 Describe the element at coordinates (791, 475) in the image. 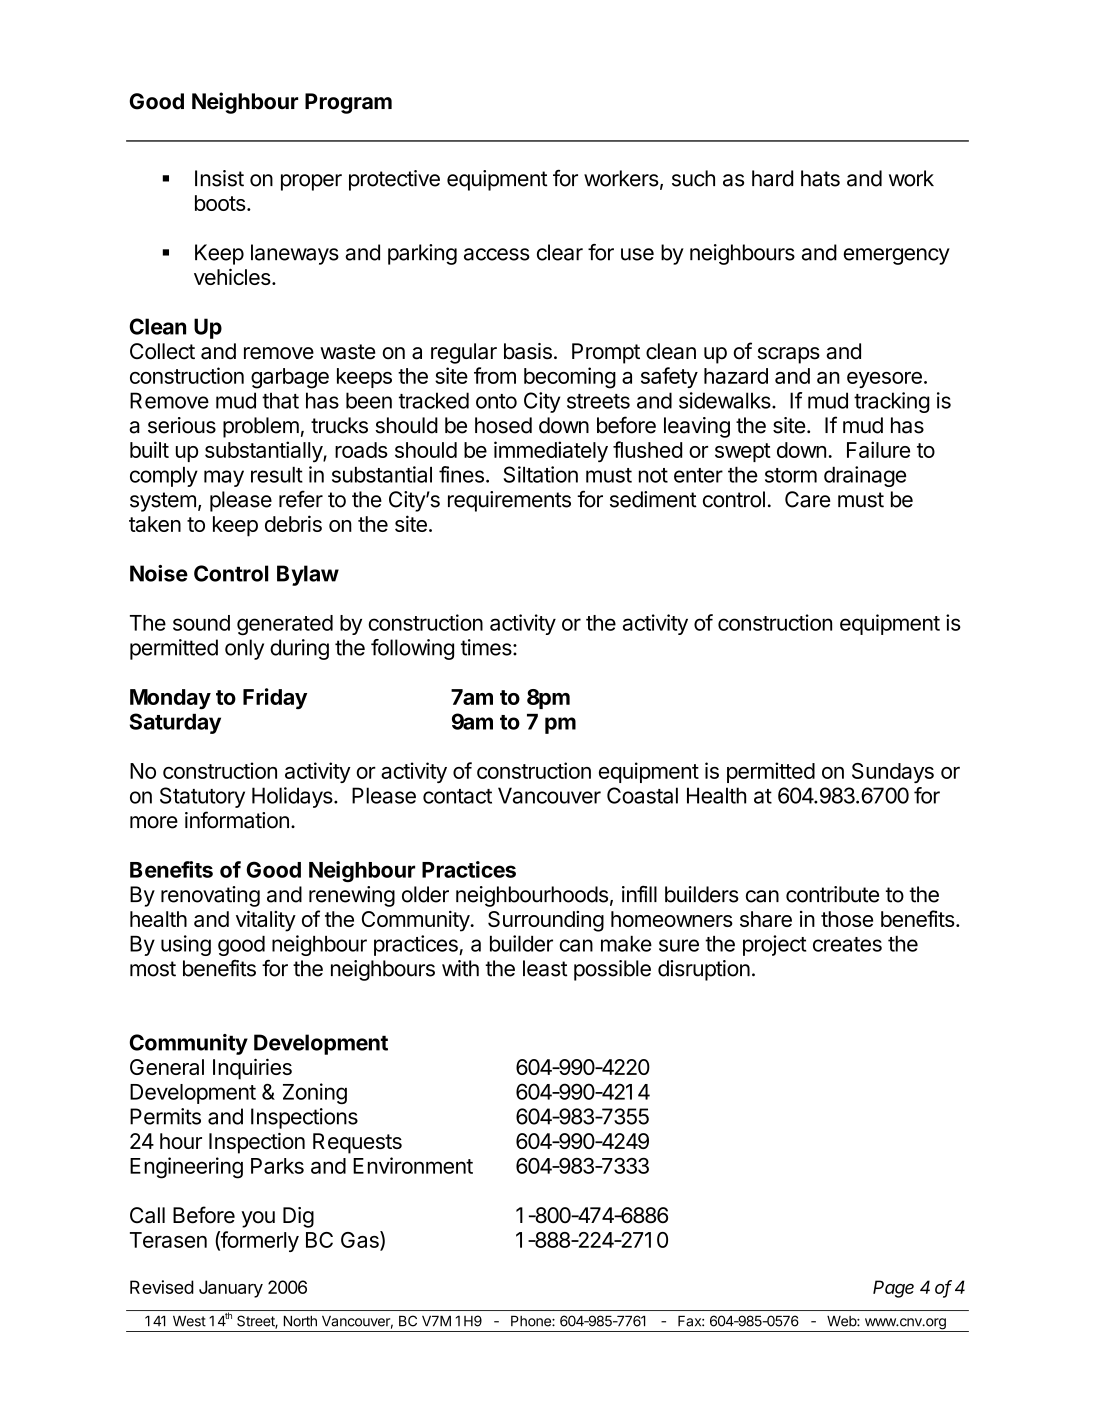

I see `storm` at that location.
